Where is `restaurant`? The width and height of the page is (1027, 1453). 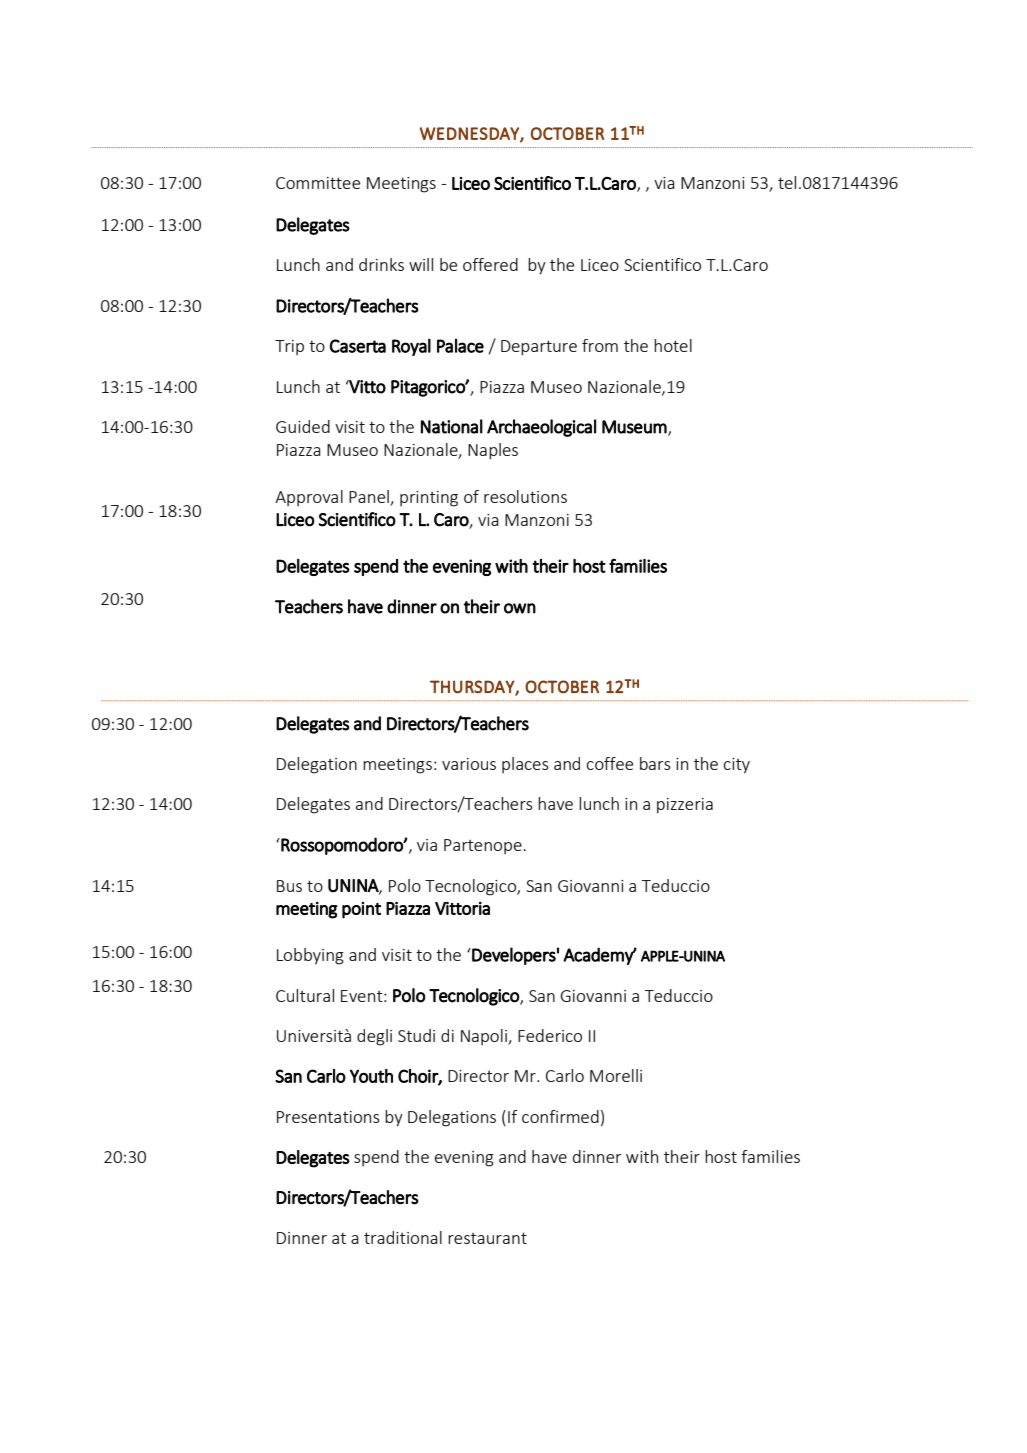
restaurant is located at coordinates (487, 1238).
